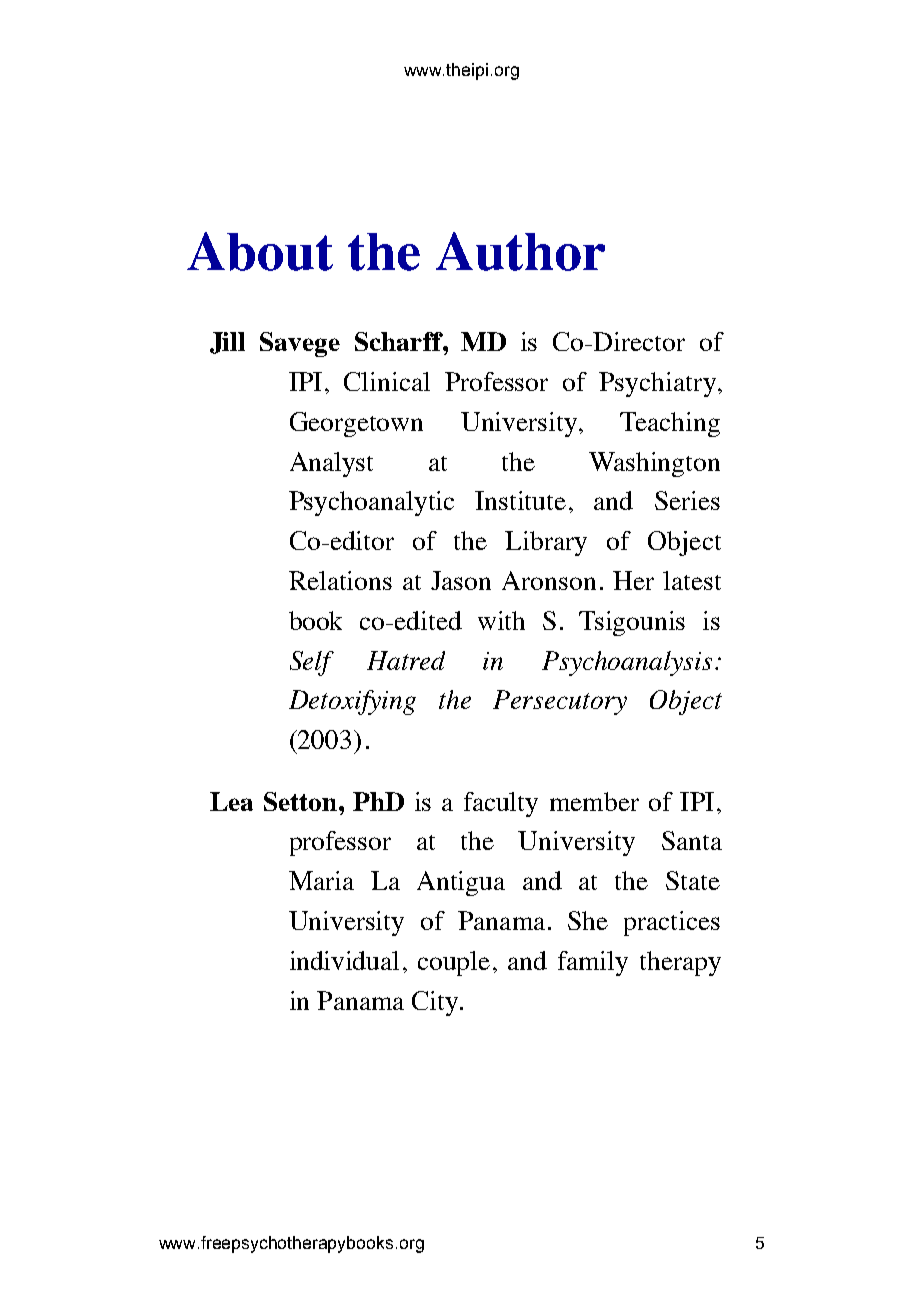  Describe the element at coordinates (687, 500) in the document. I see `Series` at that location.
